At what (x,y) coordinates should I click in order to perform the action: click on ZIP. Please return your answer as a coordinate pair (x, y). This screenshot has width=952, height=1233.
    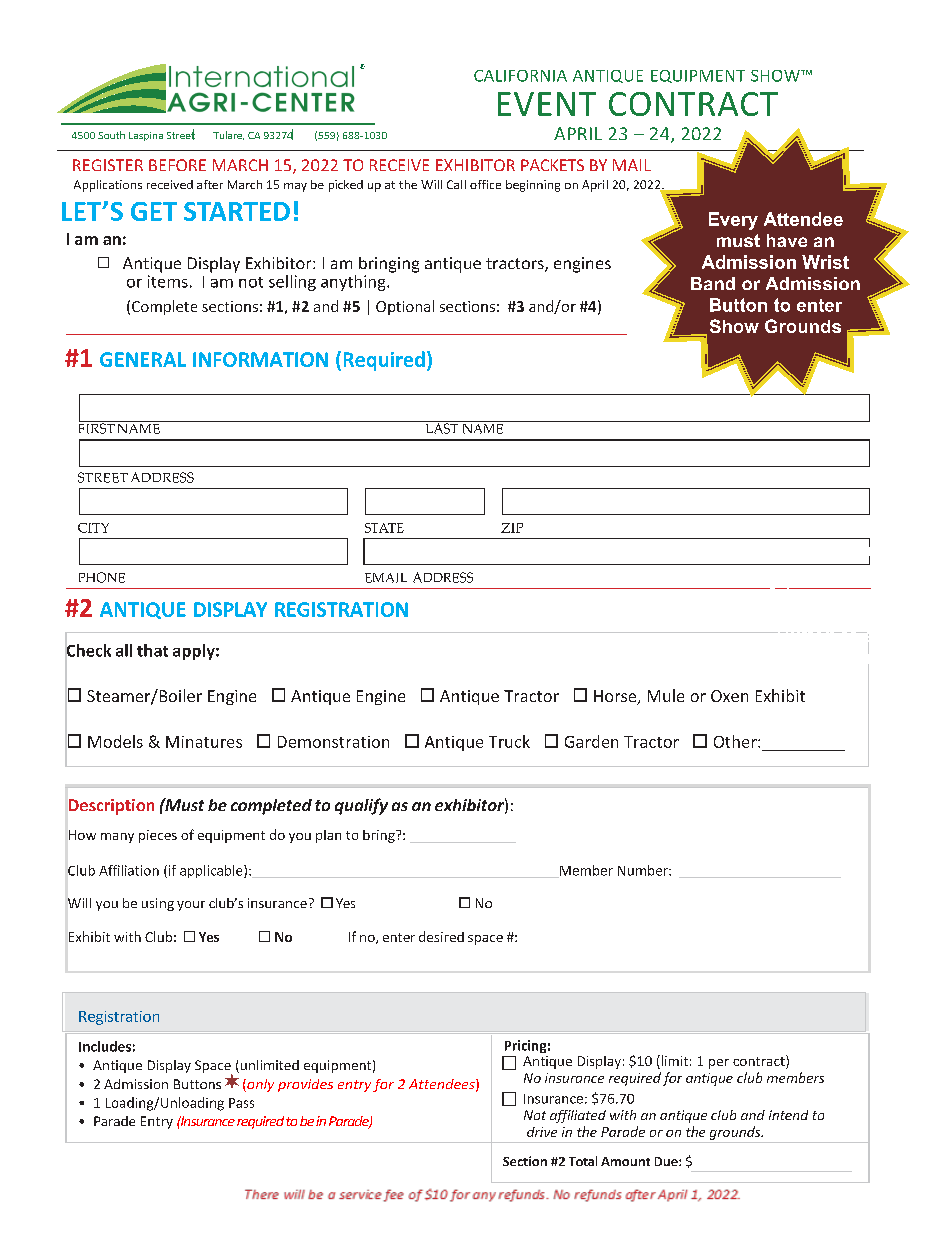
    Looking at the image, I should click on (512, 528).
